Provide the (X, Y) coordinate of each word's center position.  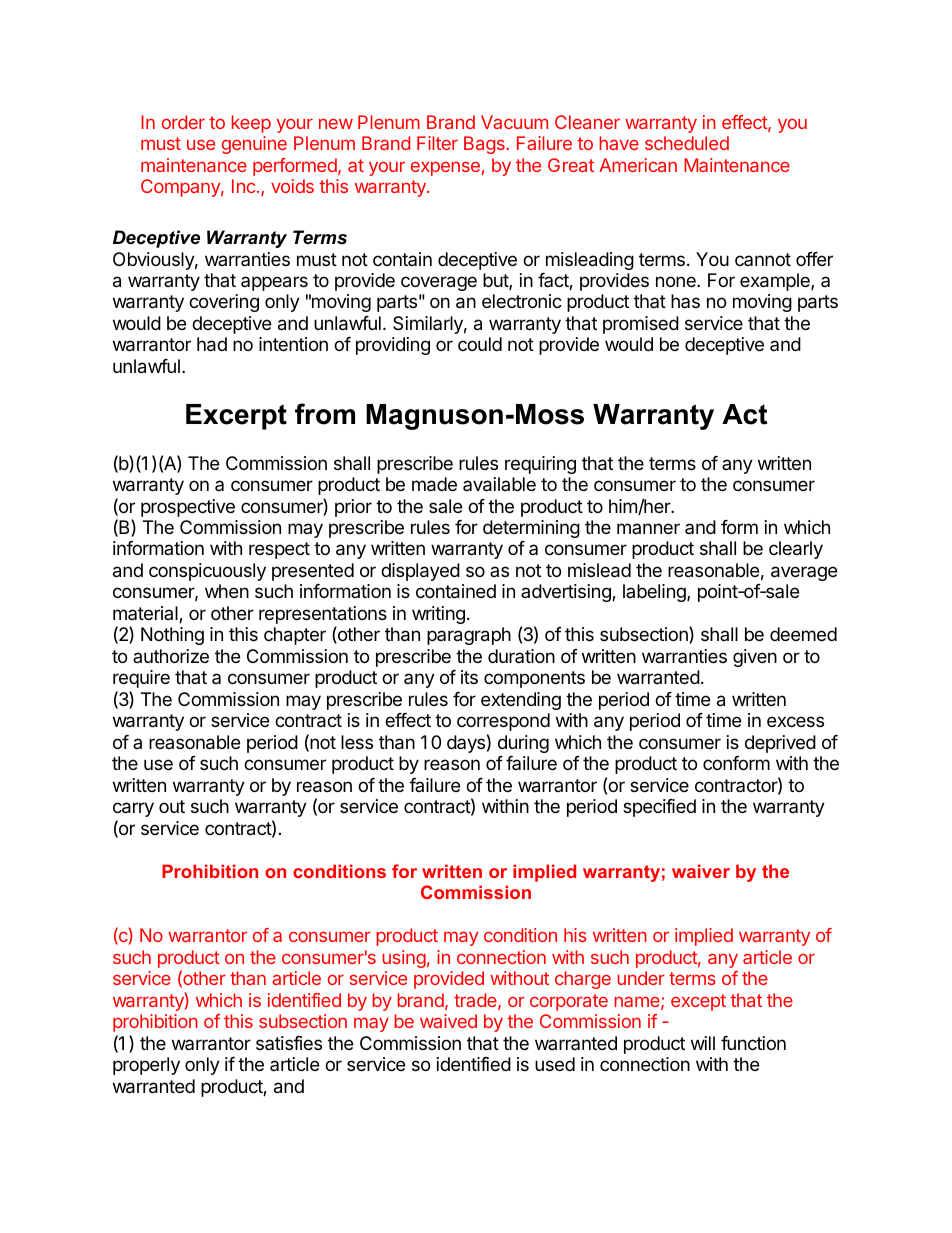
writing (438, 615)
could (480, 344)
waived (448, 1021)
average (804, 573)
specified (659, 808)
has (685, 301)
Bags (485, 145)
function (753, 1043)
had (212, 344)
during (523, 744)
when (227, 591)
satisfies (289, 1043)
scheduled (687, 143)
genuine (254, 145)
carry (133, 809)
